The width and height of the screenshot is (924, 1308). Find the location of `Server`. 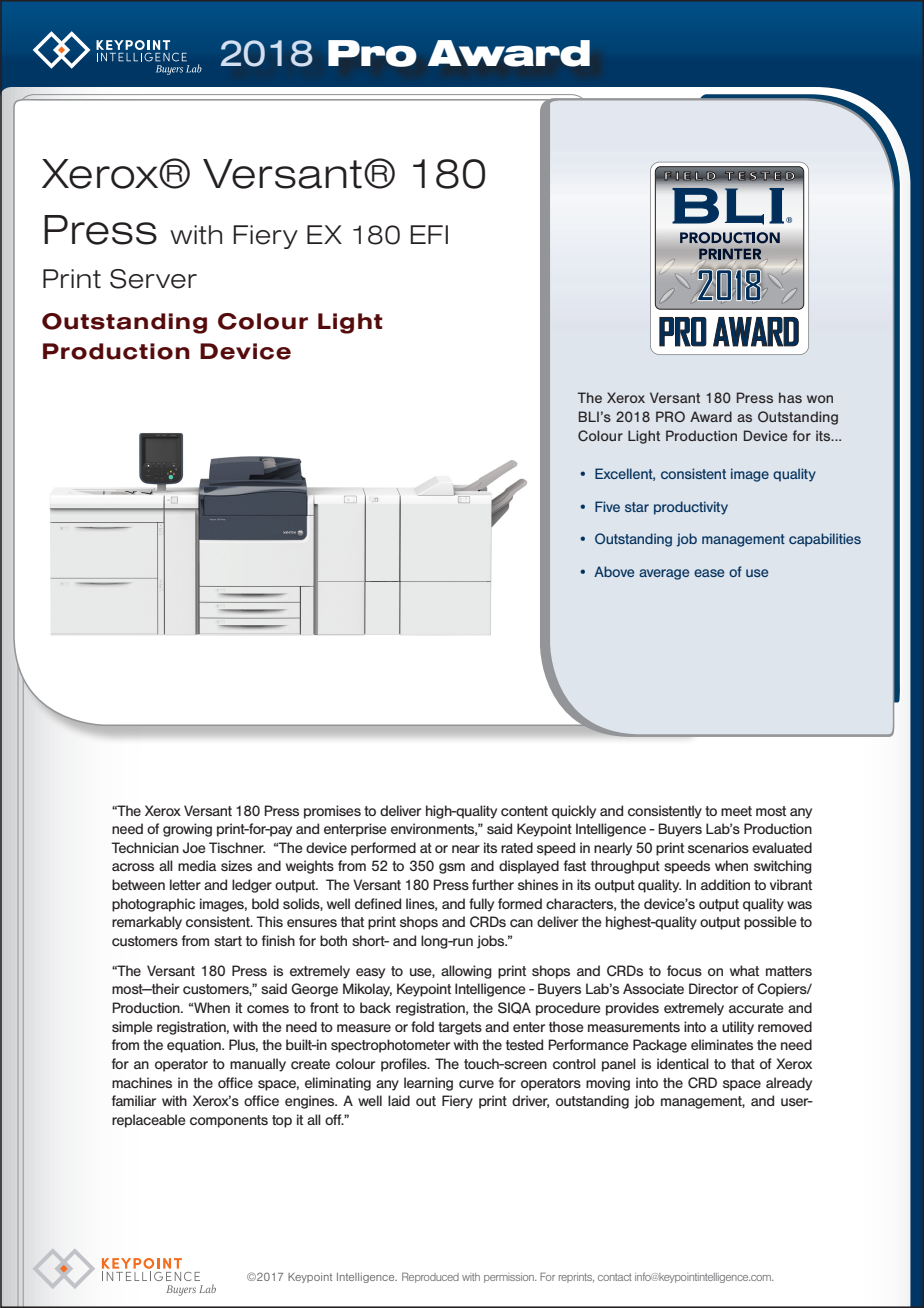

Server is located at coordinates (153, 279).
